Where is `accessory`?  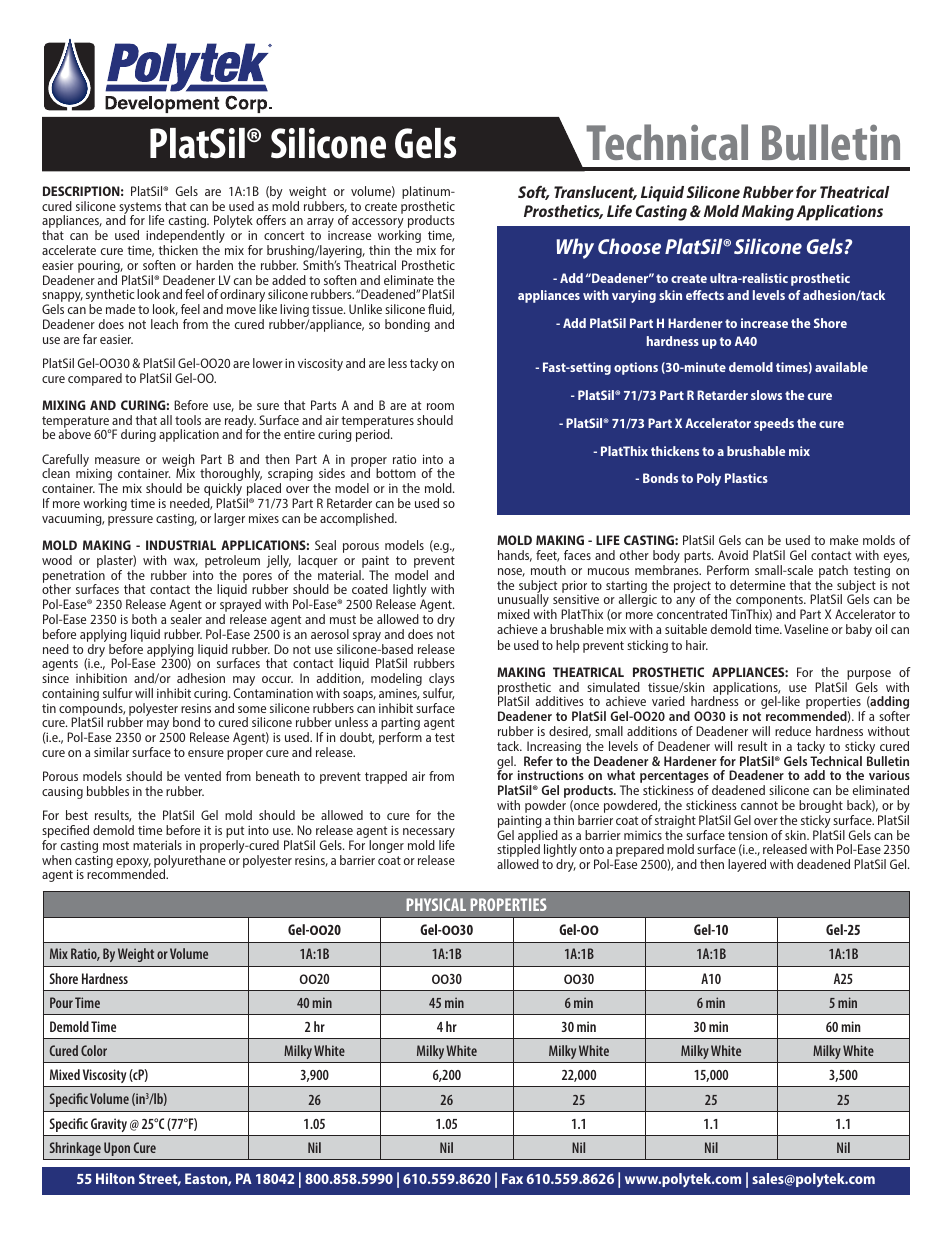
accessory is located at coordinates (378, 224).
